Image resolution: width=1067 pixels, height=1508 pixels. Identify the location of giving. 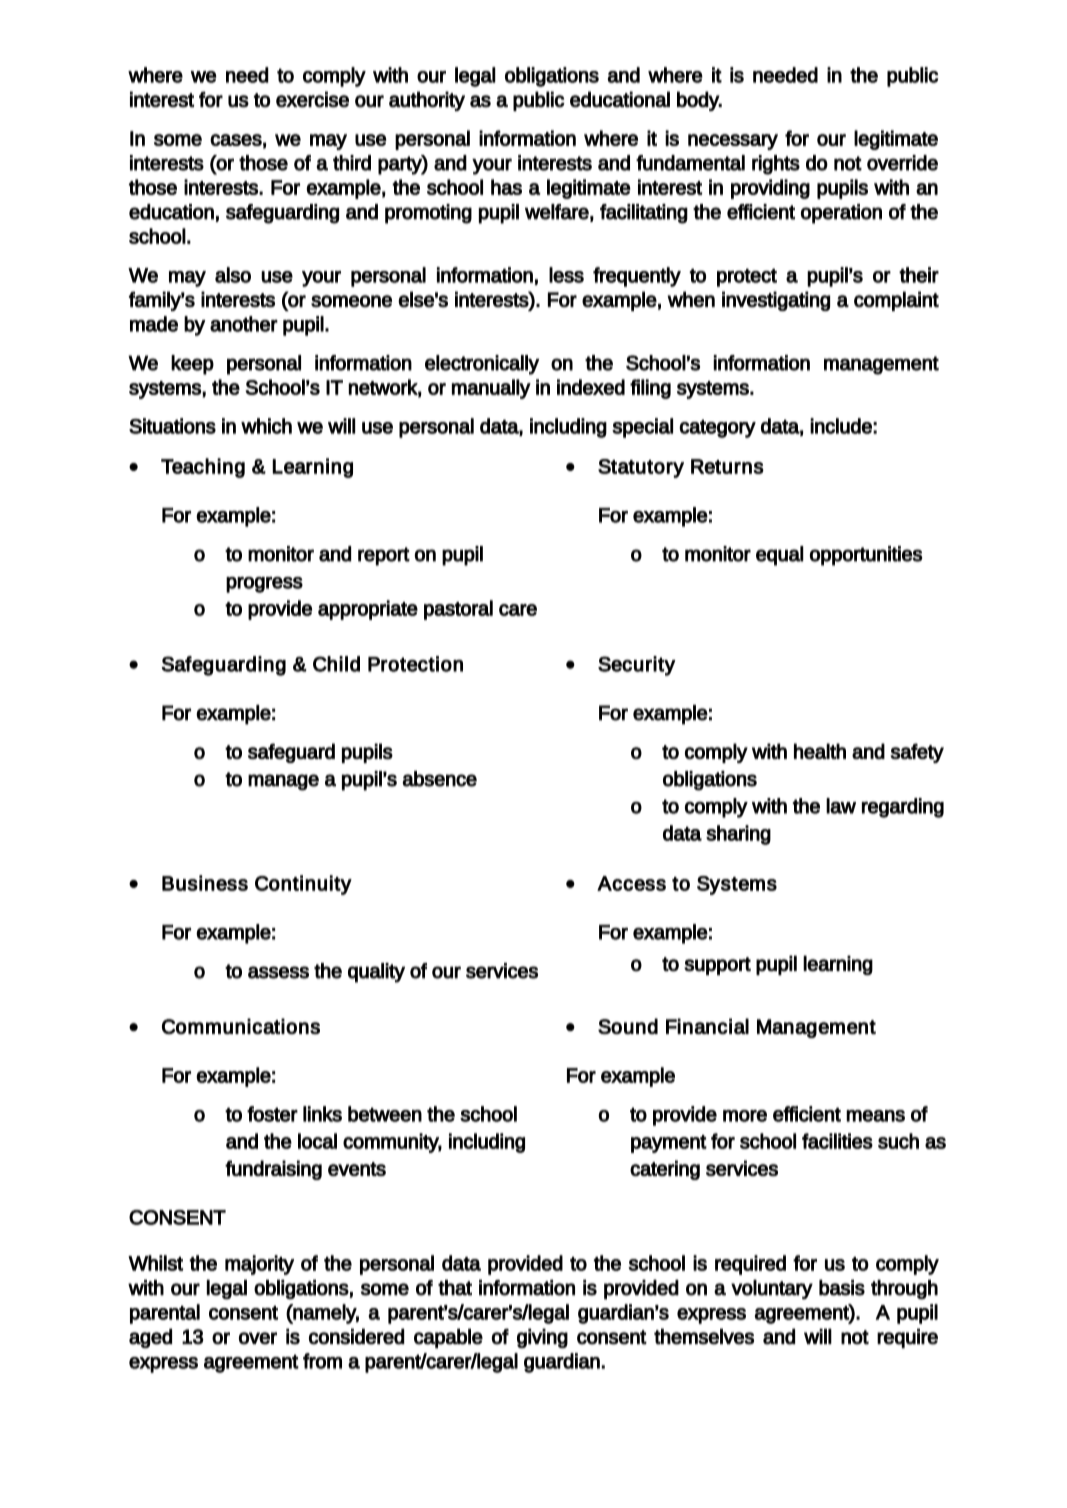
(542, 1338).
